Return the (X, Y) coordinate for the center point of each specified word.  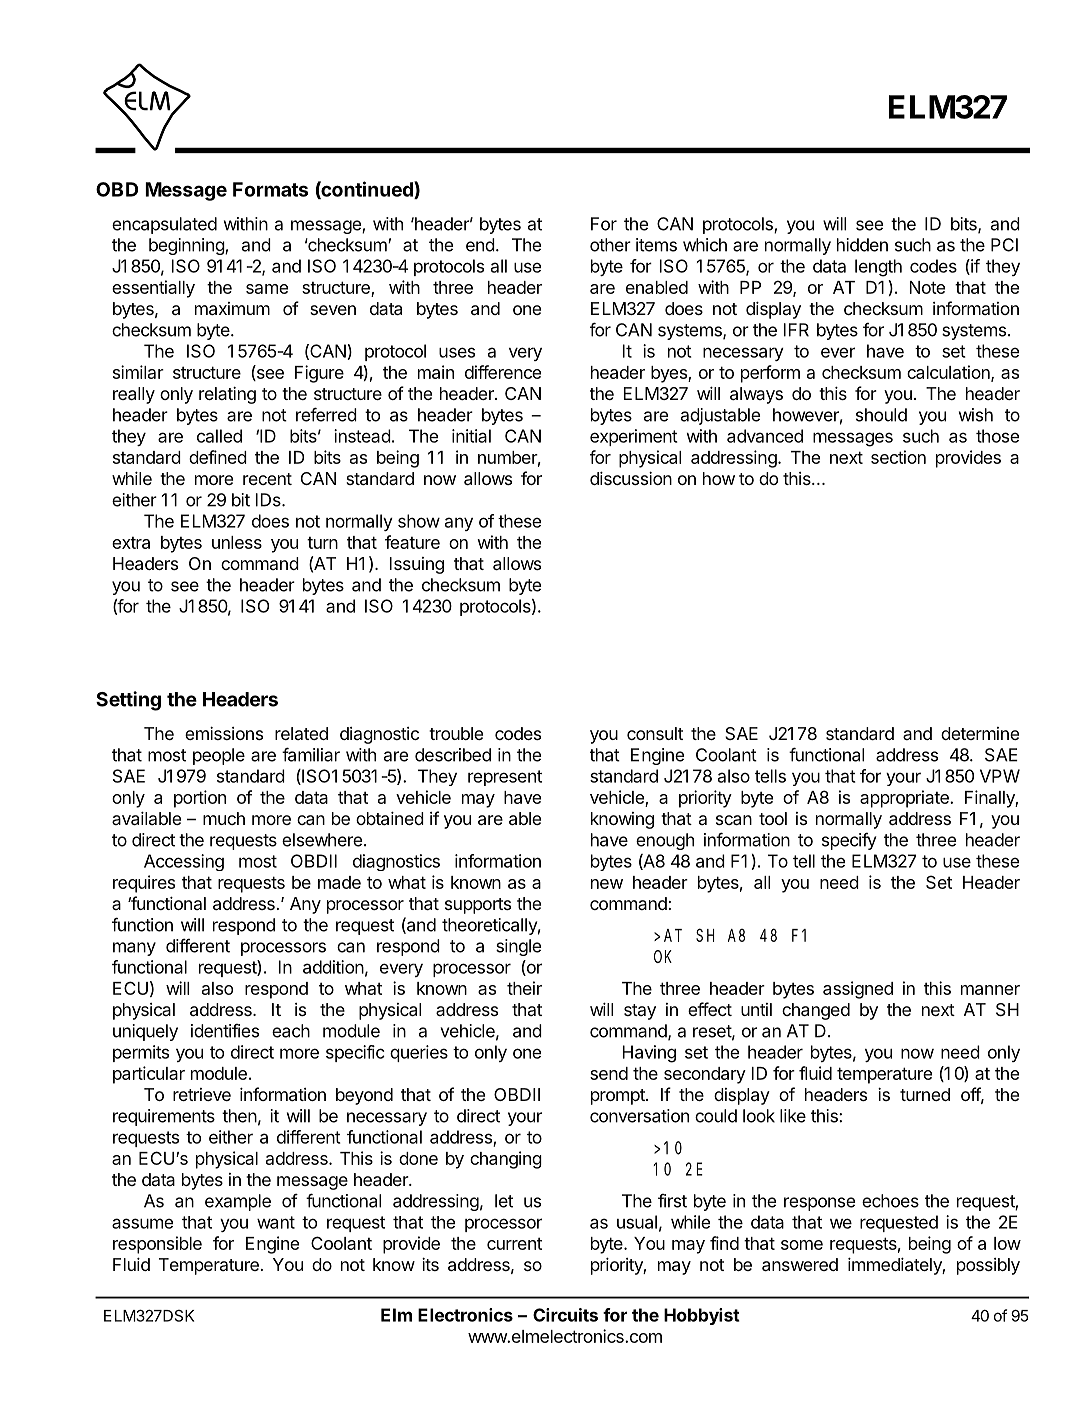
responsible (157, 1245)
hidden (862, 245)
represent (505, 778)
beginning (187, 246)
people (219, 756)
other (610, 245)
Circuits (565, 1315)
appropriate (905, 799)
